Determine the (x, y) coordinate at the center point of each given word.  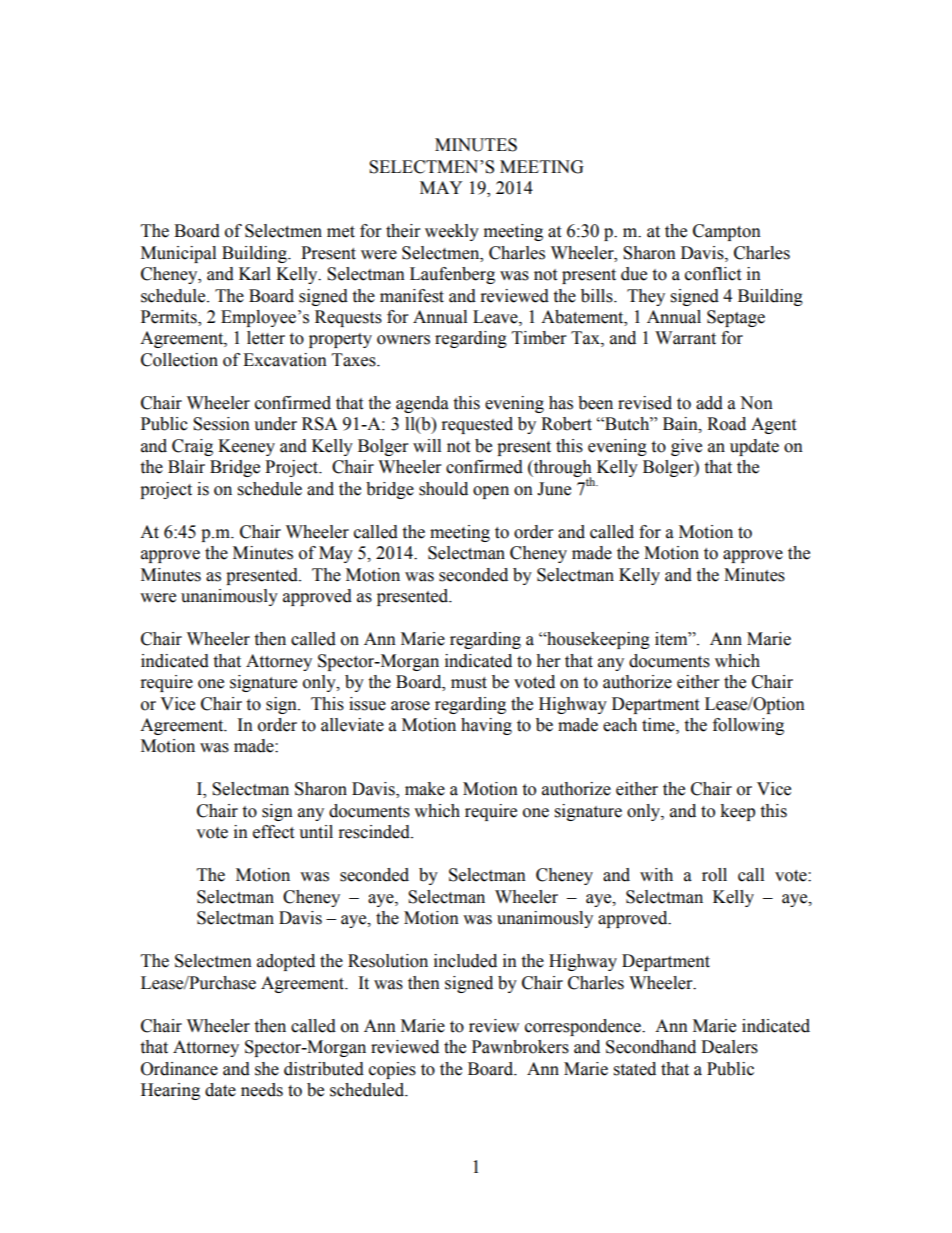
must (469, 683)
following (748, 726)
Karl (255, 274)
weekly (452, 232)
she (267, 1069)
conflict (713, 274)
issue (367, 704)
